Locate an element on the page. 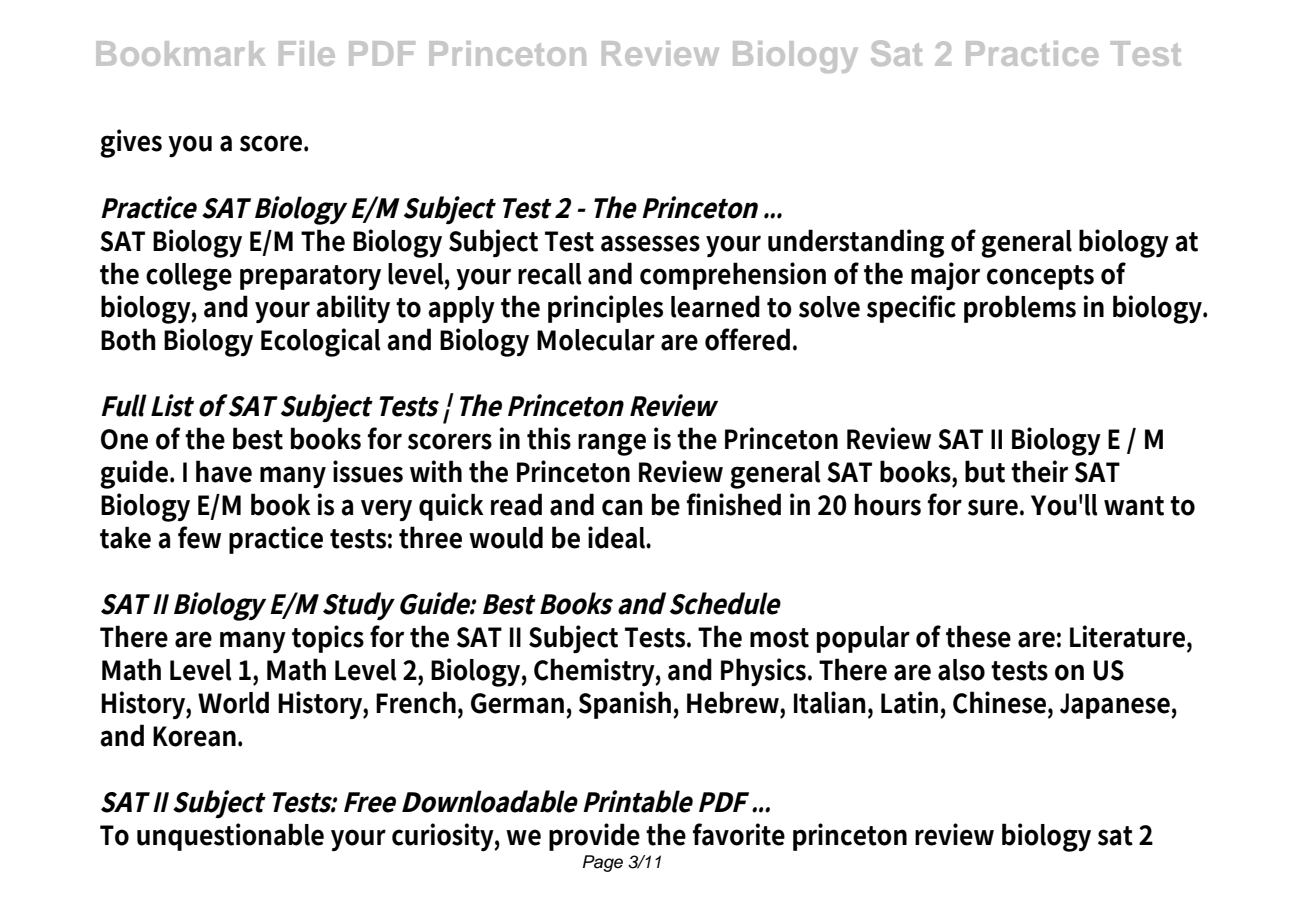  unquestionable is located at coordinates (230, 837).
